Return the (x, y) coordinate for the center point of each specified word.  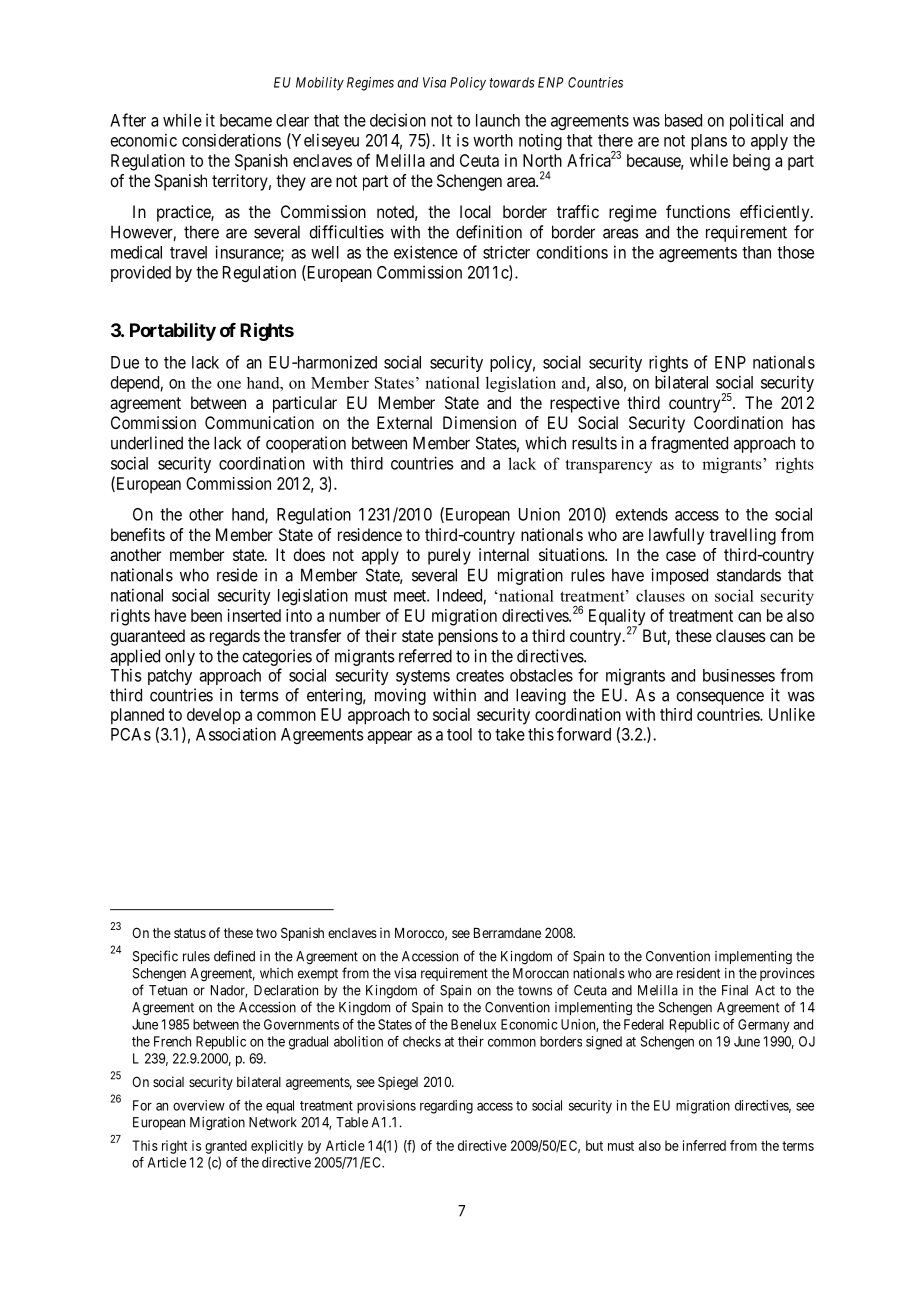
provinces (787, 974)
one (229, 384)
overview (199, 1105)
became (246, 120)
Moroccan (541, 973)
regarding (446, 1107)
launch (498, 120)
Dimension (479, 422)
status (190, 933)
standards (749, 575)
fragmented (689, 444)
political (756, 121)
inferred (704, 1145)
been (206, 615)
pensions (468, 637)
